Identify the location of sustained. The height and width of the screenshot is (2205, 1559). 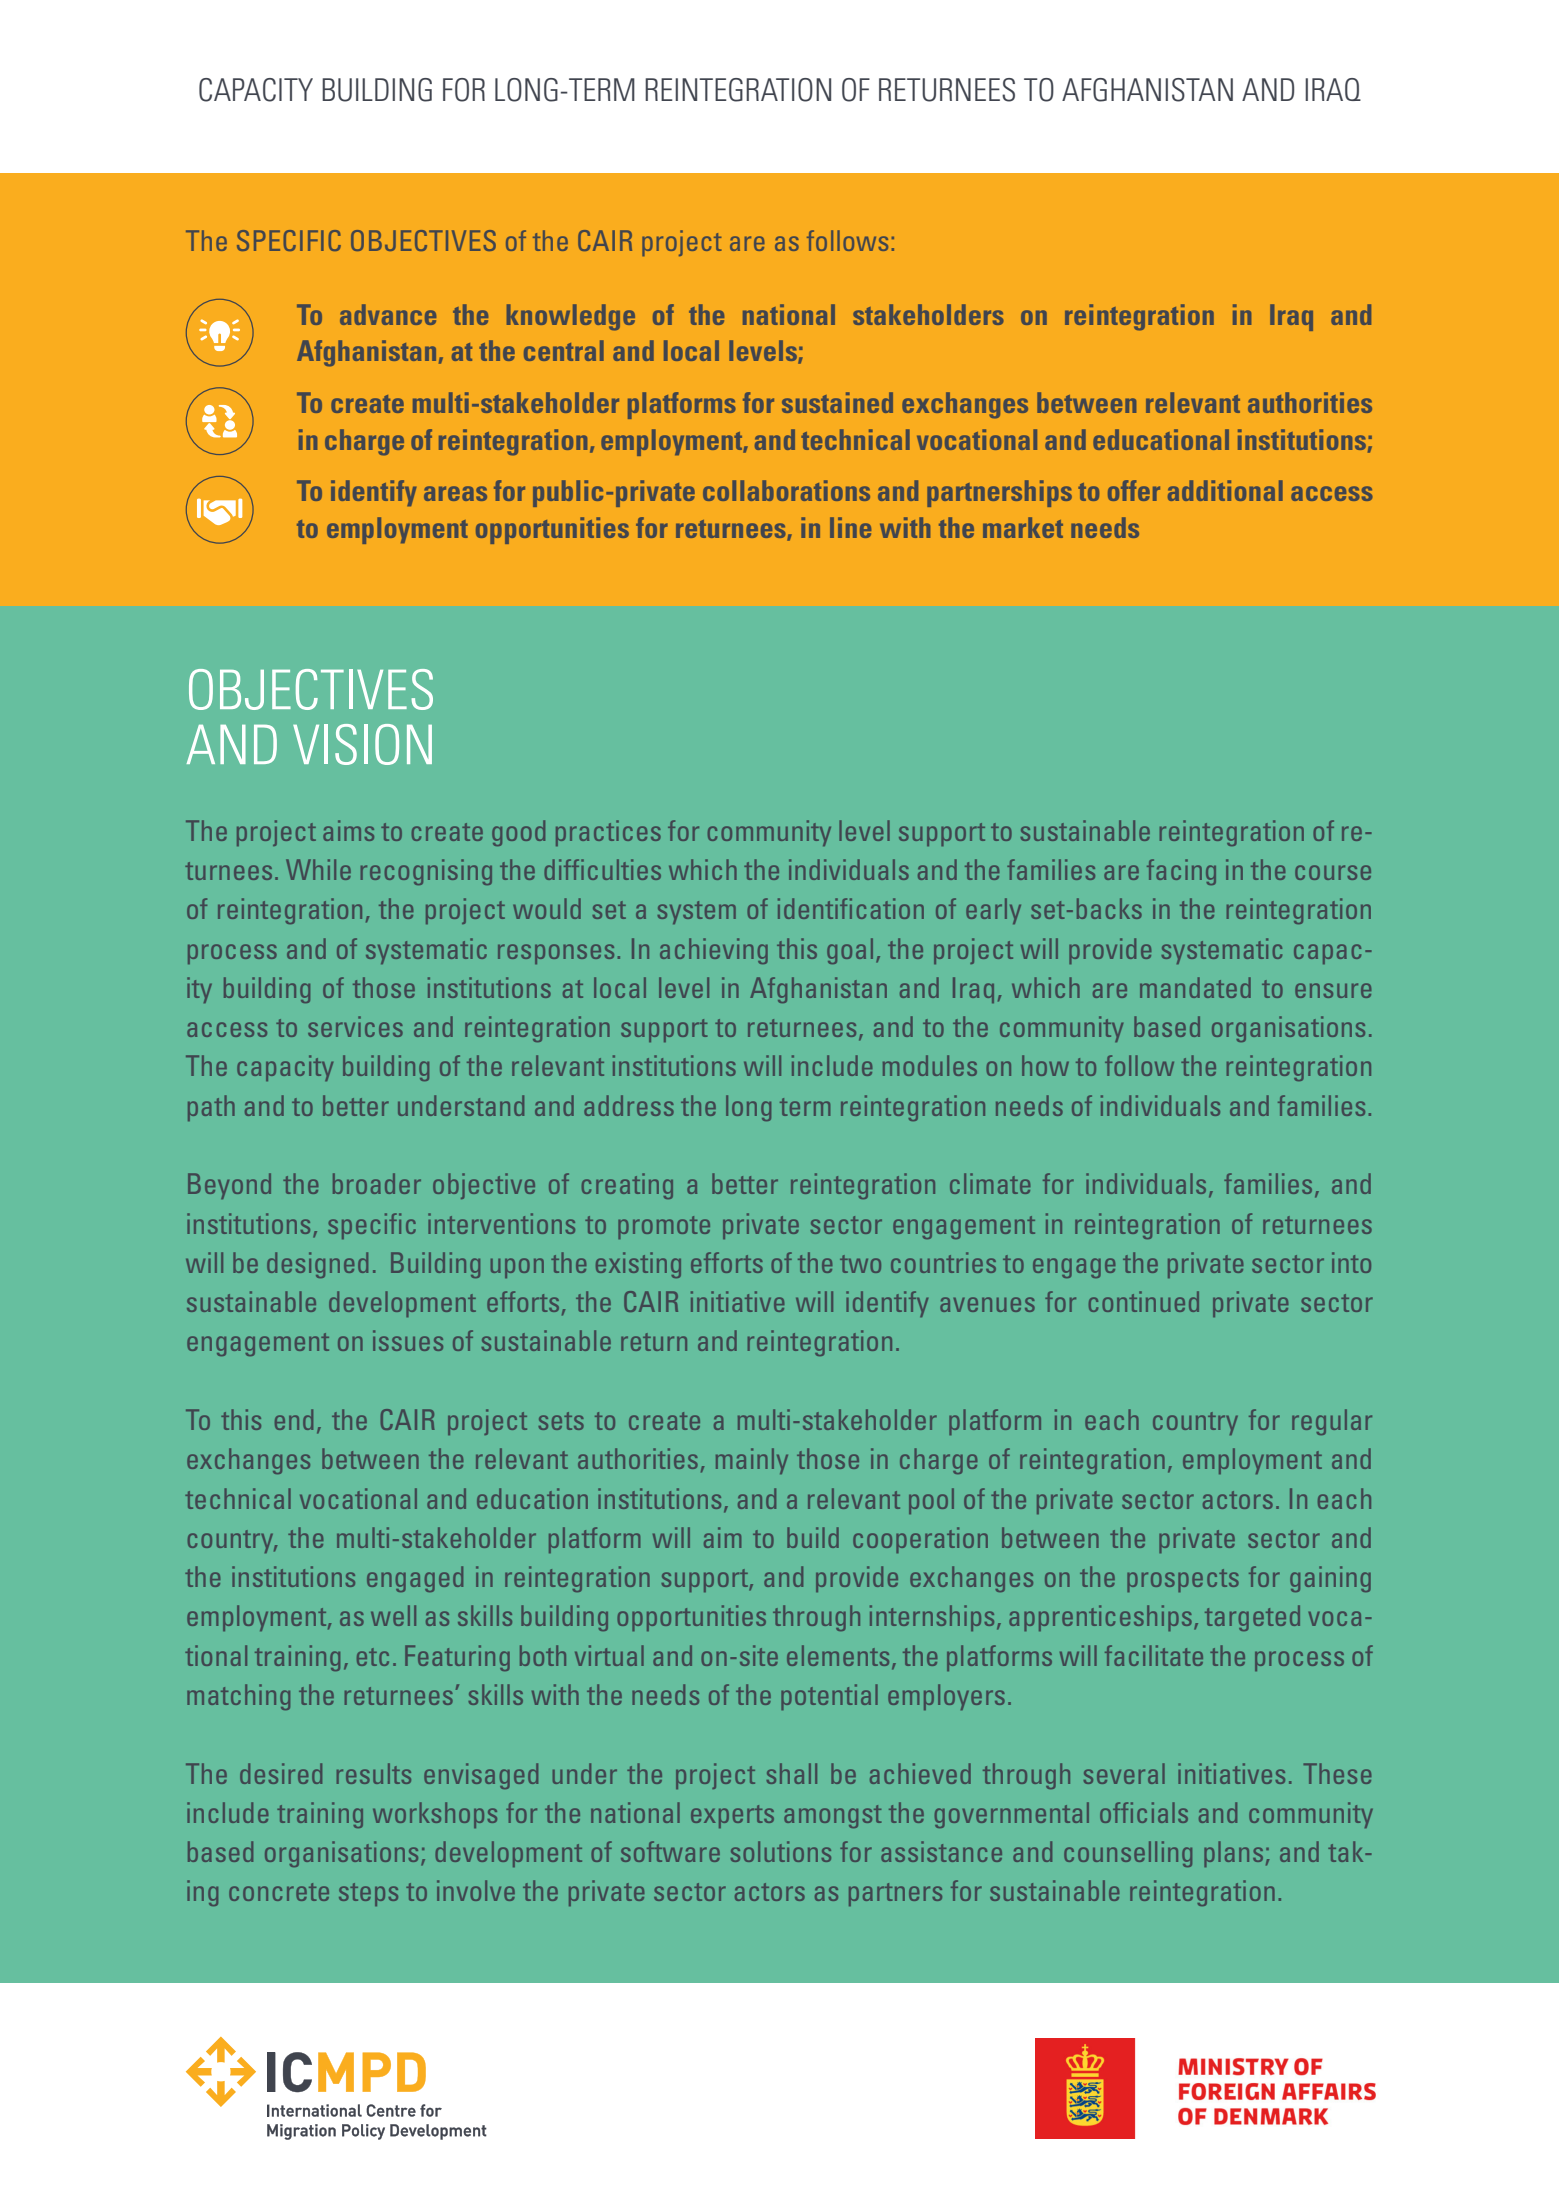
(837, 402).
